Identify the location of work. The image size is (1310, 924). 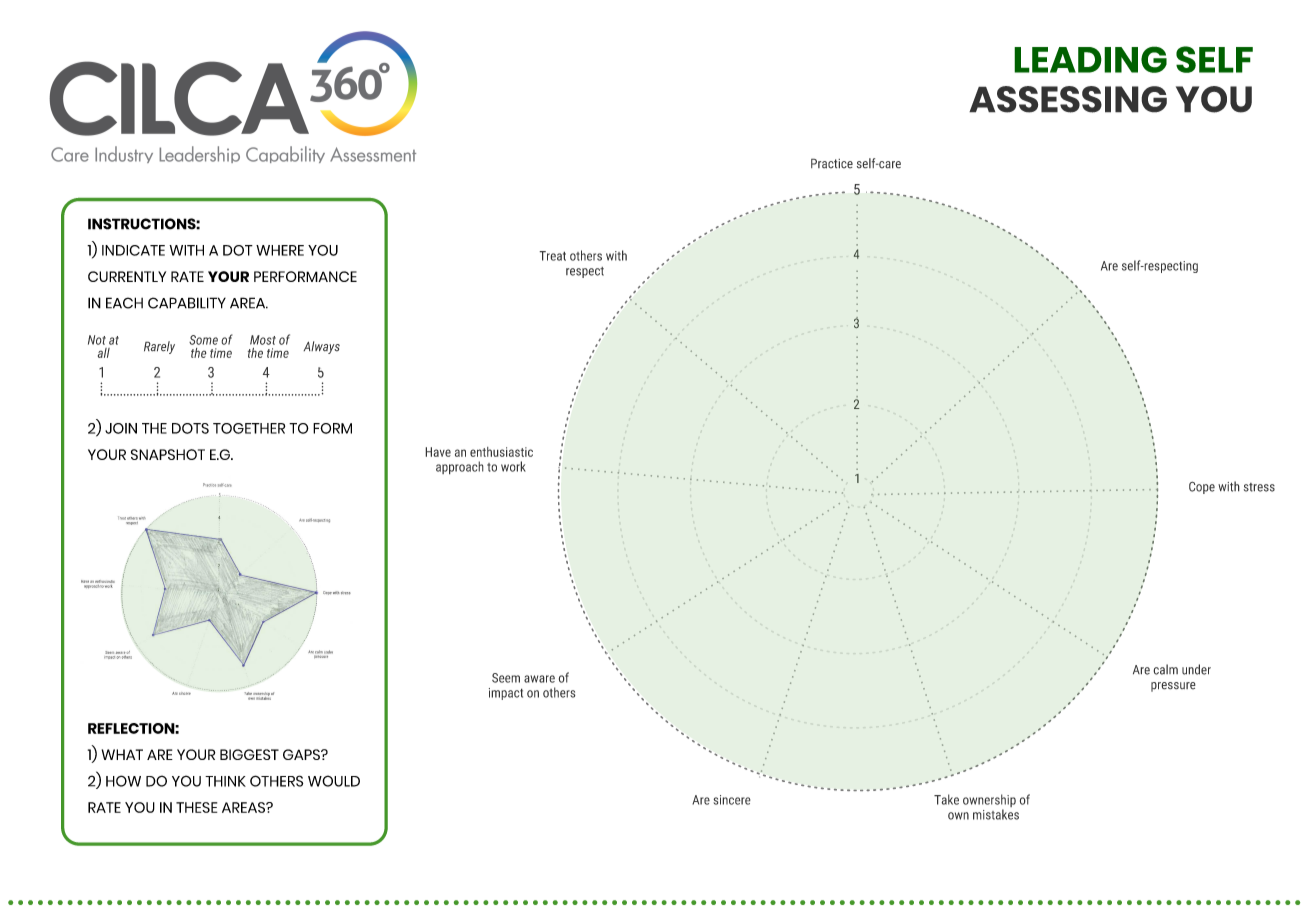
(513, 466).
